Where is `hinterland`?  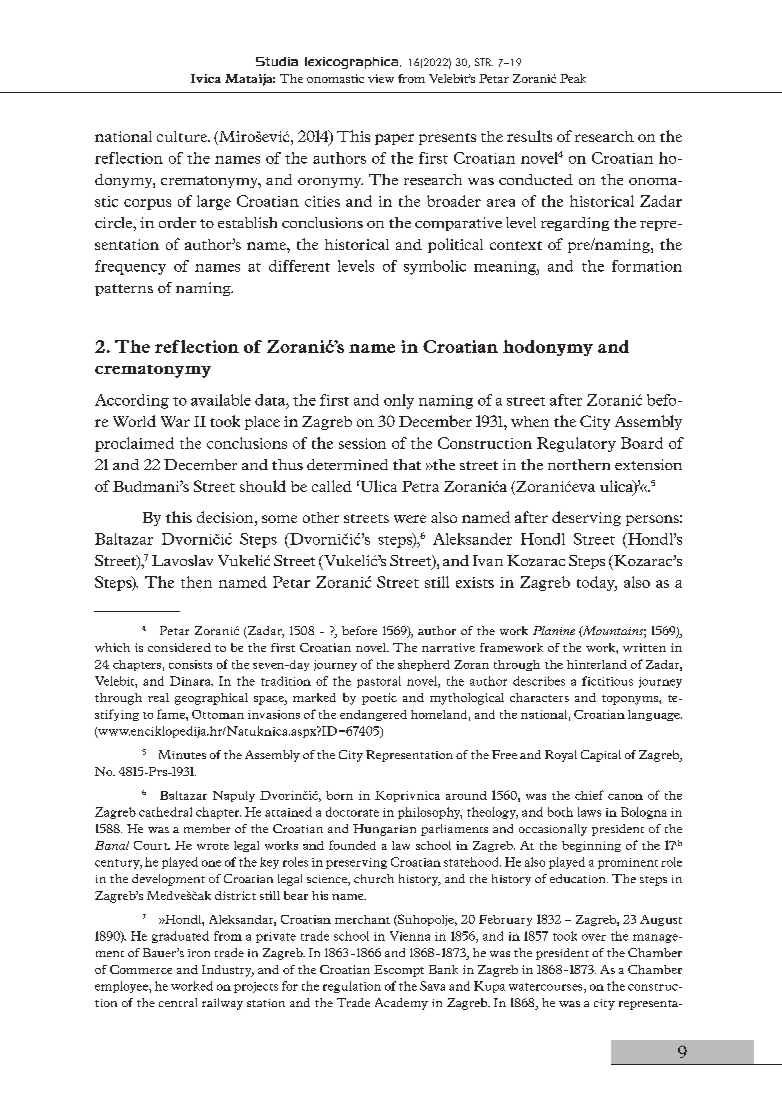 hinterland is located at coordinates (597, 664).
